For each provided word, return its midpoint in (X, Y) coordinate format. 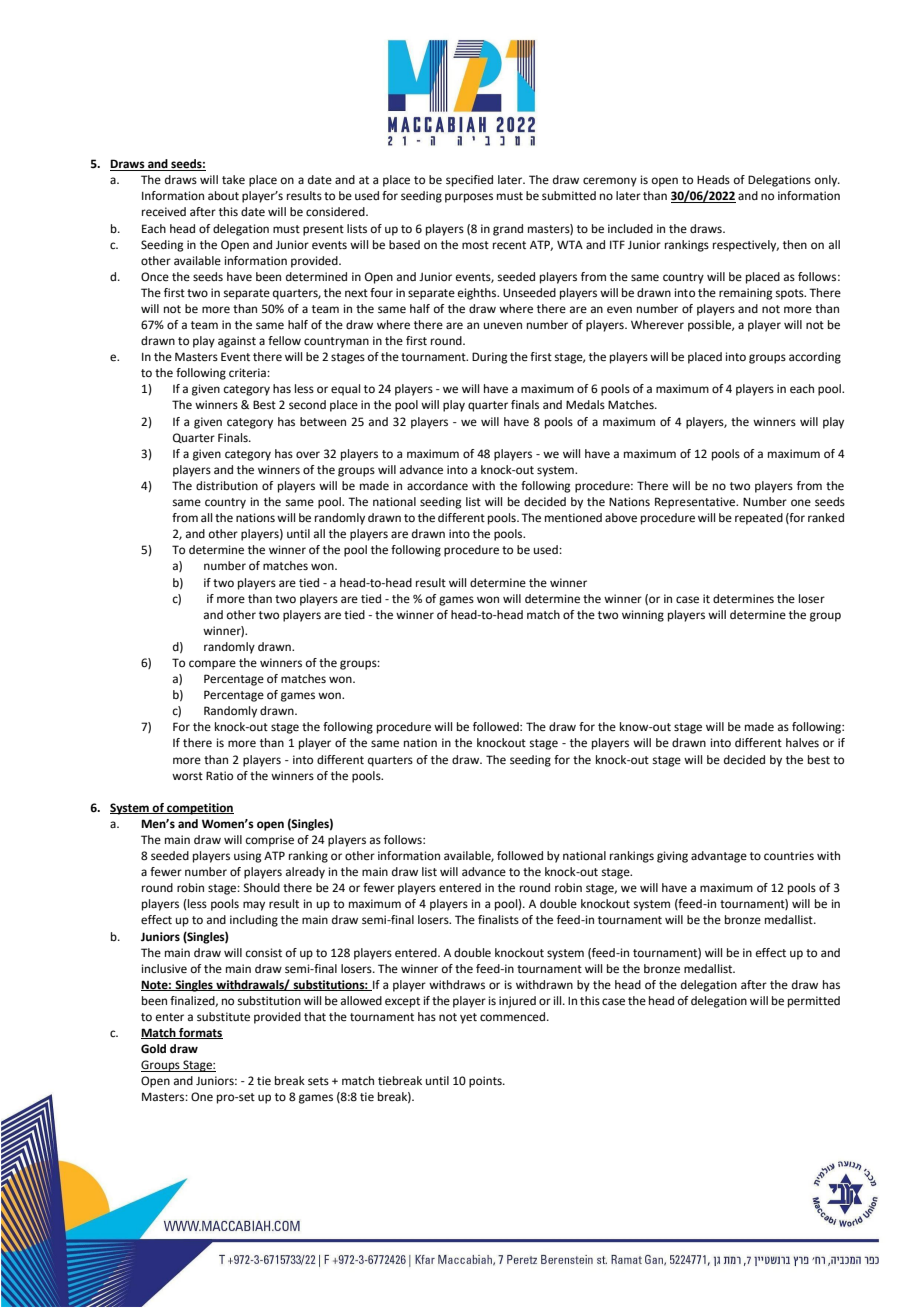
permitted (814, 1002)
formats (200, 1033)
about (223, 195)
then (795, 245)
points (486, 1082)
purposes (469, 198)
